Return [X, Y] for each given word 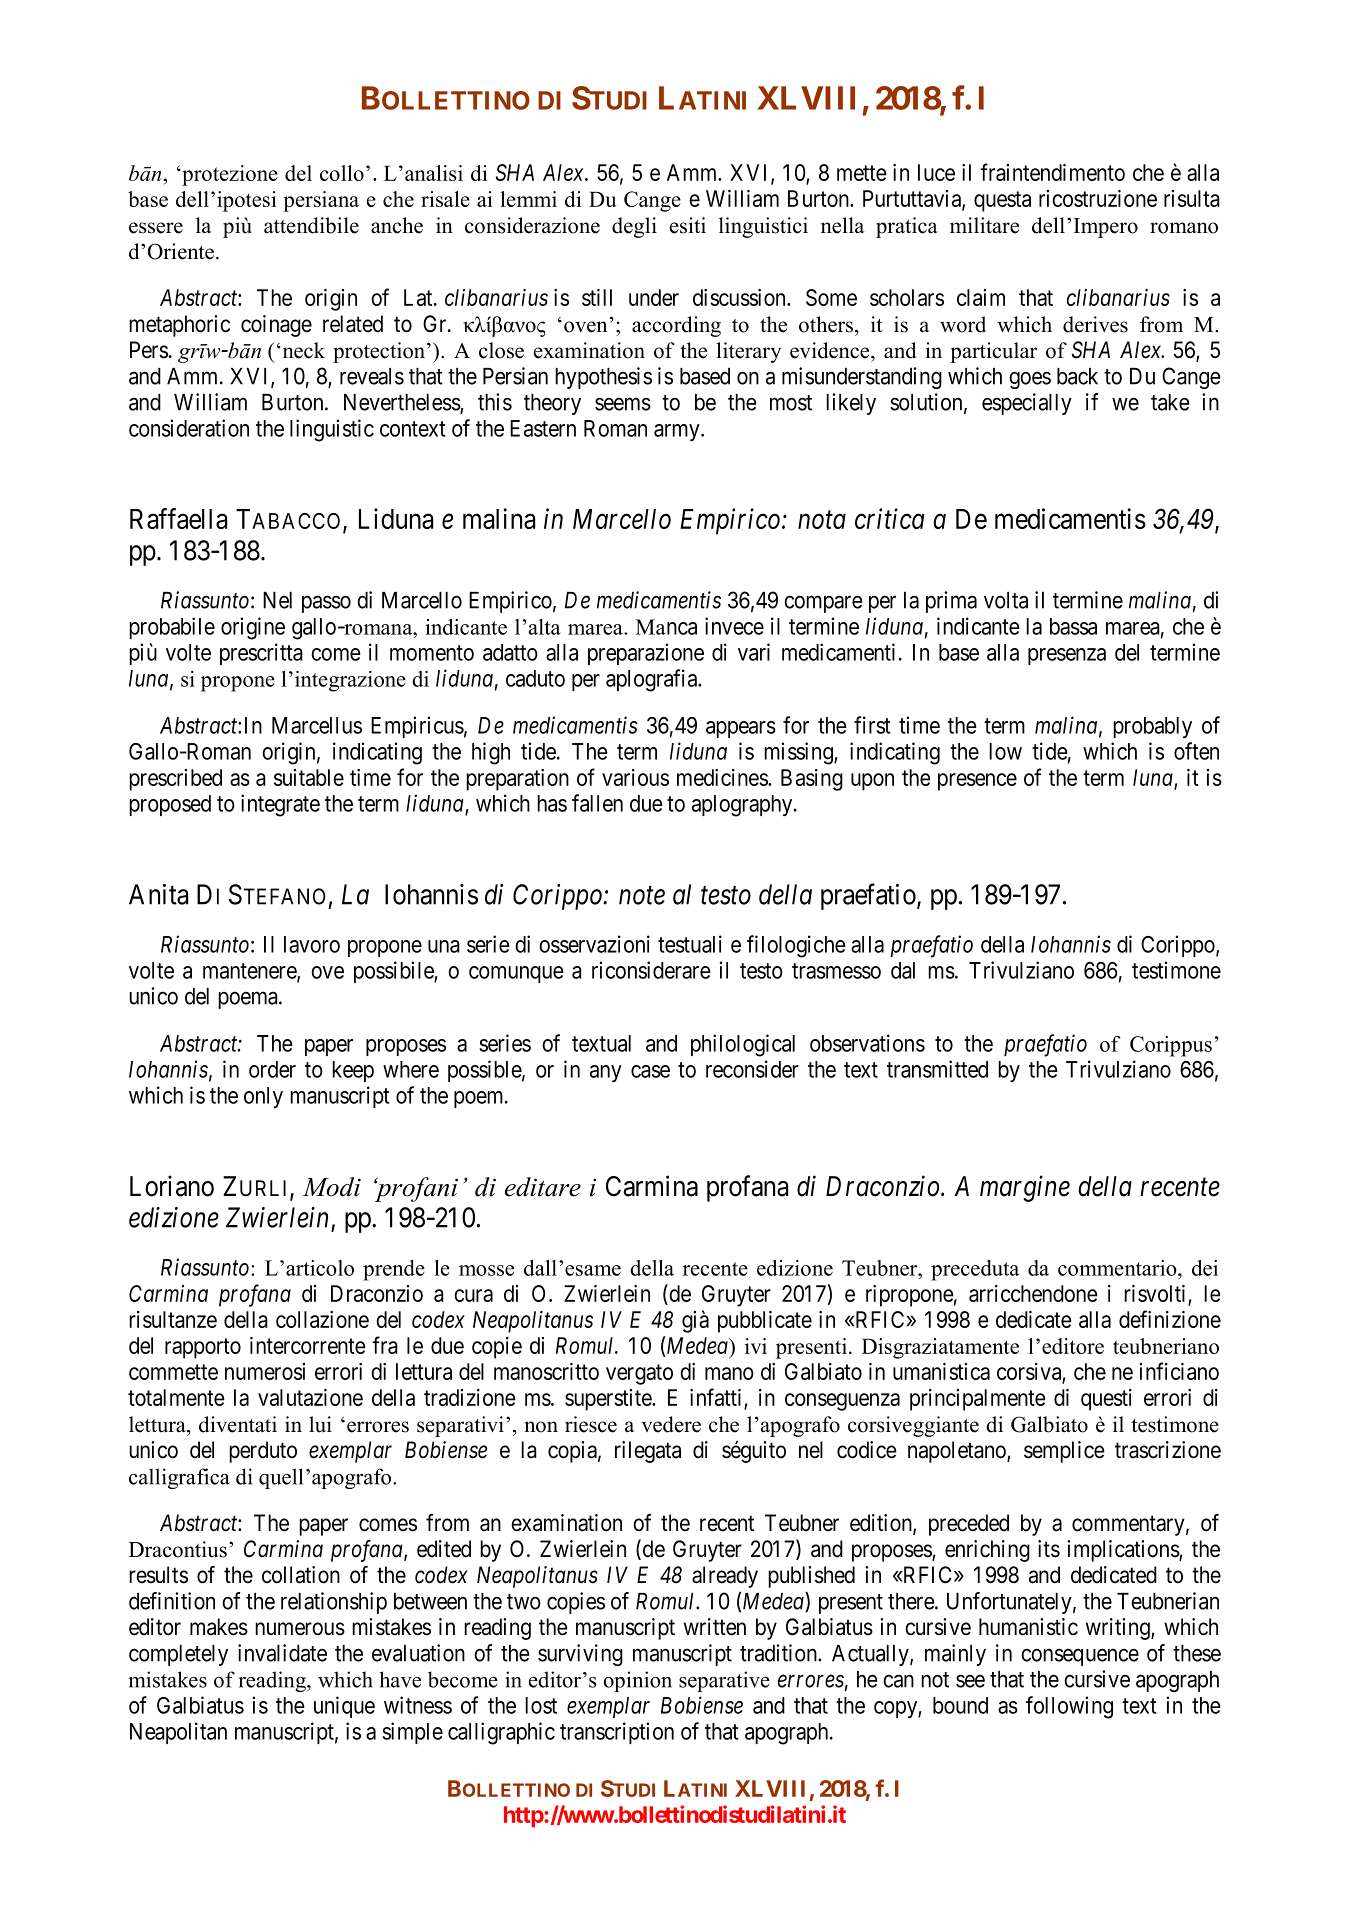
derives [1095, 324]
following [1069, 1707]
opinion [637, 1681]
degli [634, 227]
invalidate [282, 1653]
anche [397, 225]
